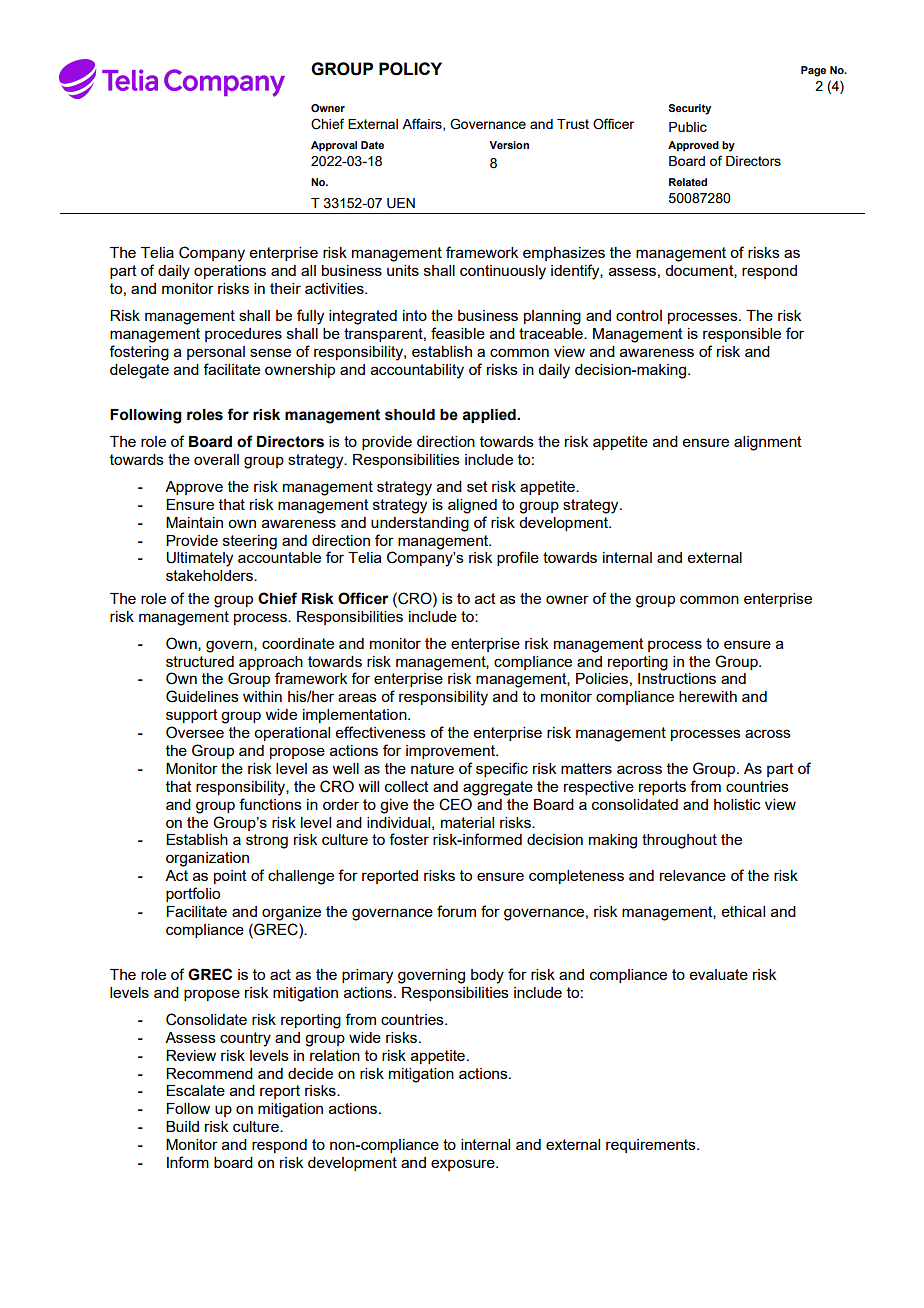 The image size is (924, 1308). I want to click on Security, so click(690, 109).
